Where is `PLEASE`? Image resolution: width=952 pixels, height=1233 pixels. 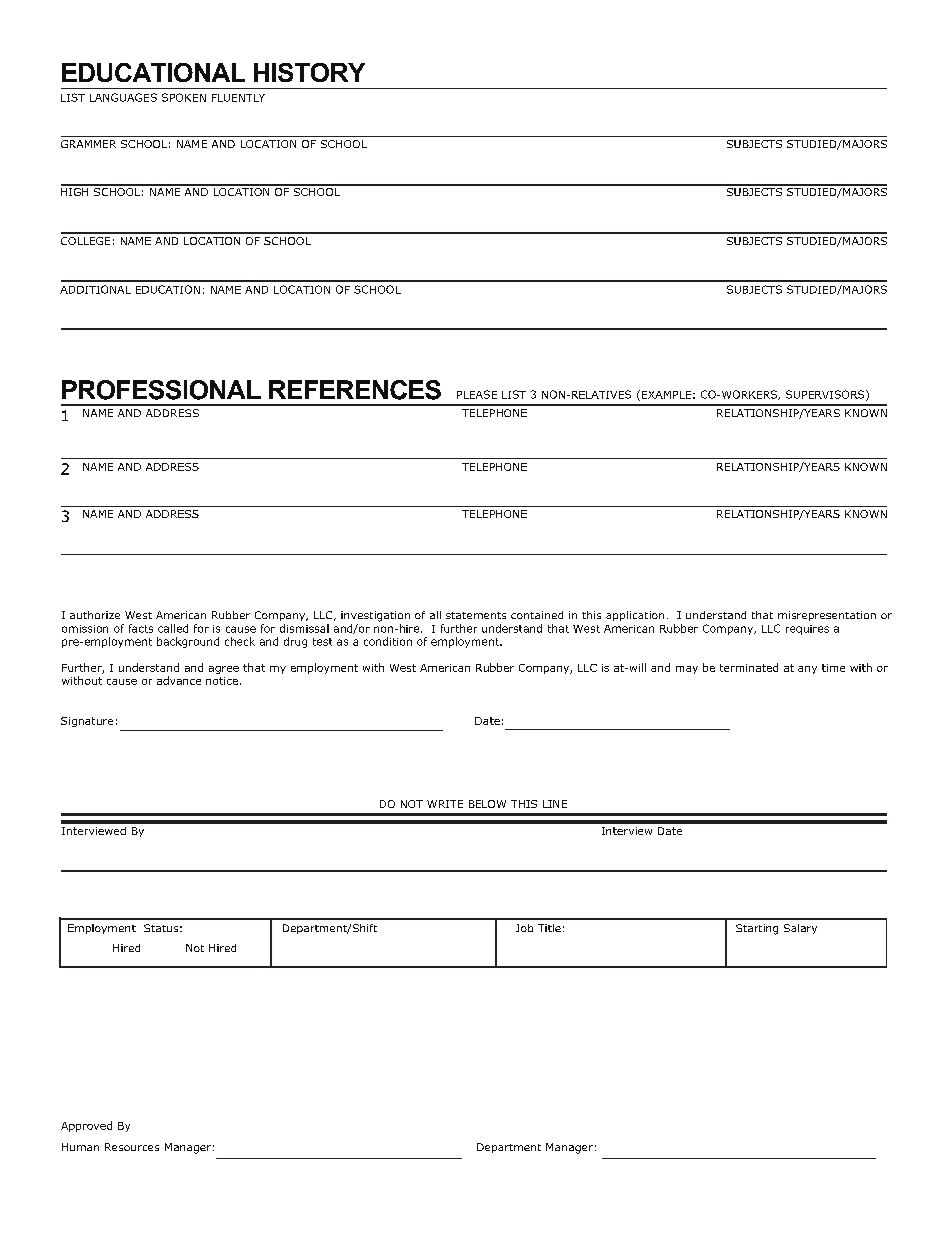 PLEASE is located at coordinates (477, 394).
